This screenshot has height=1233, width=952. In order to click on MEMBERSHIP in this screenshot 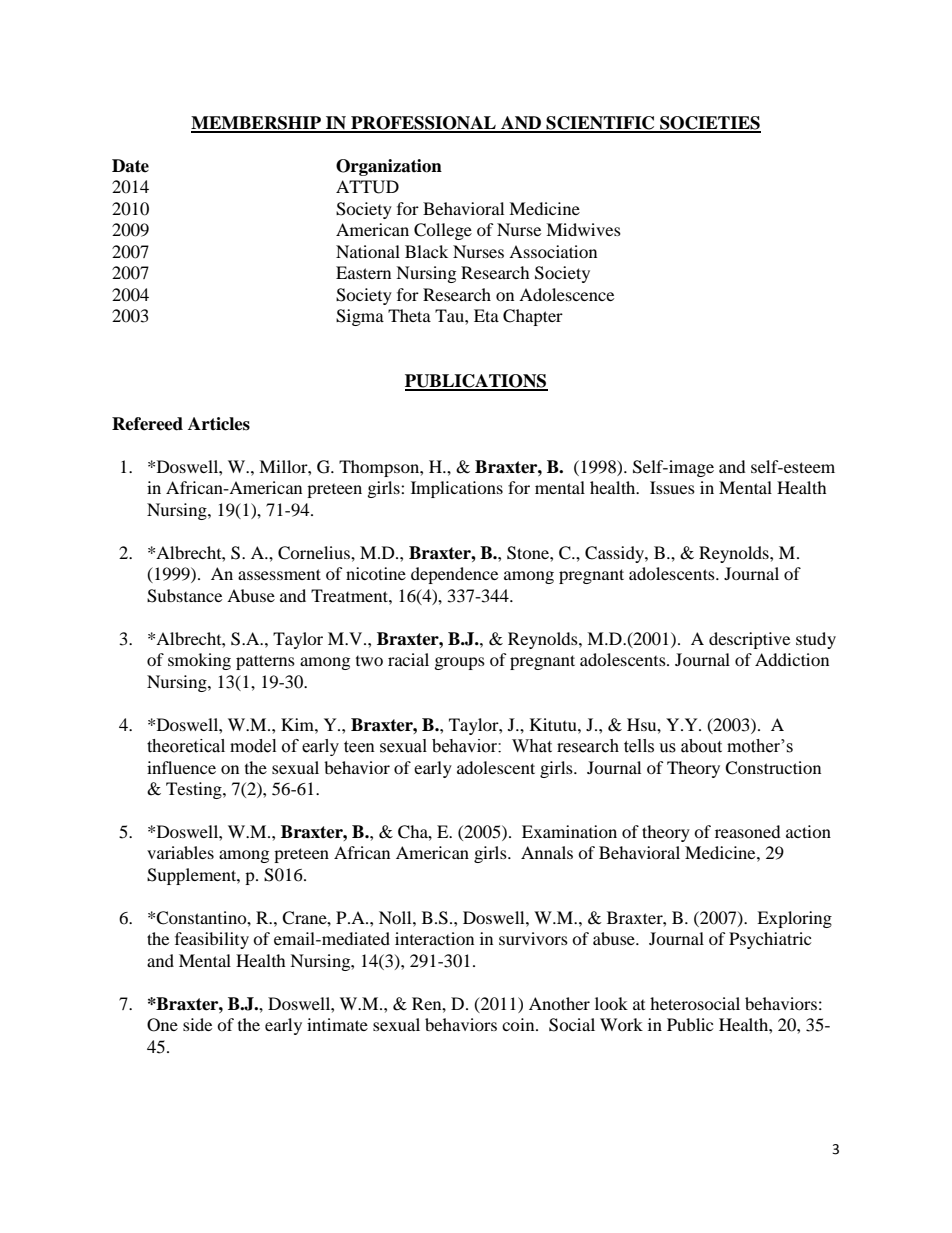, I will do `click(257, 124)`.
